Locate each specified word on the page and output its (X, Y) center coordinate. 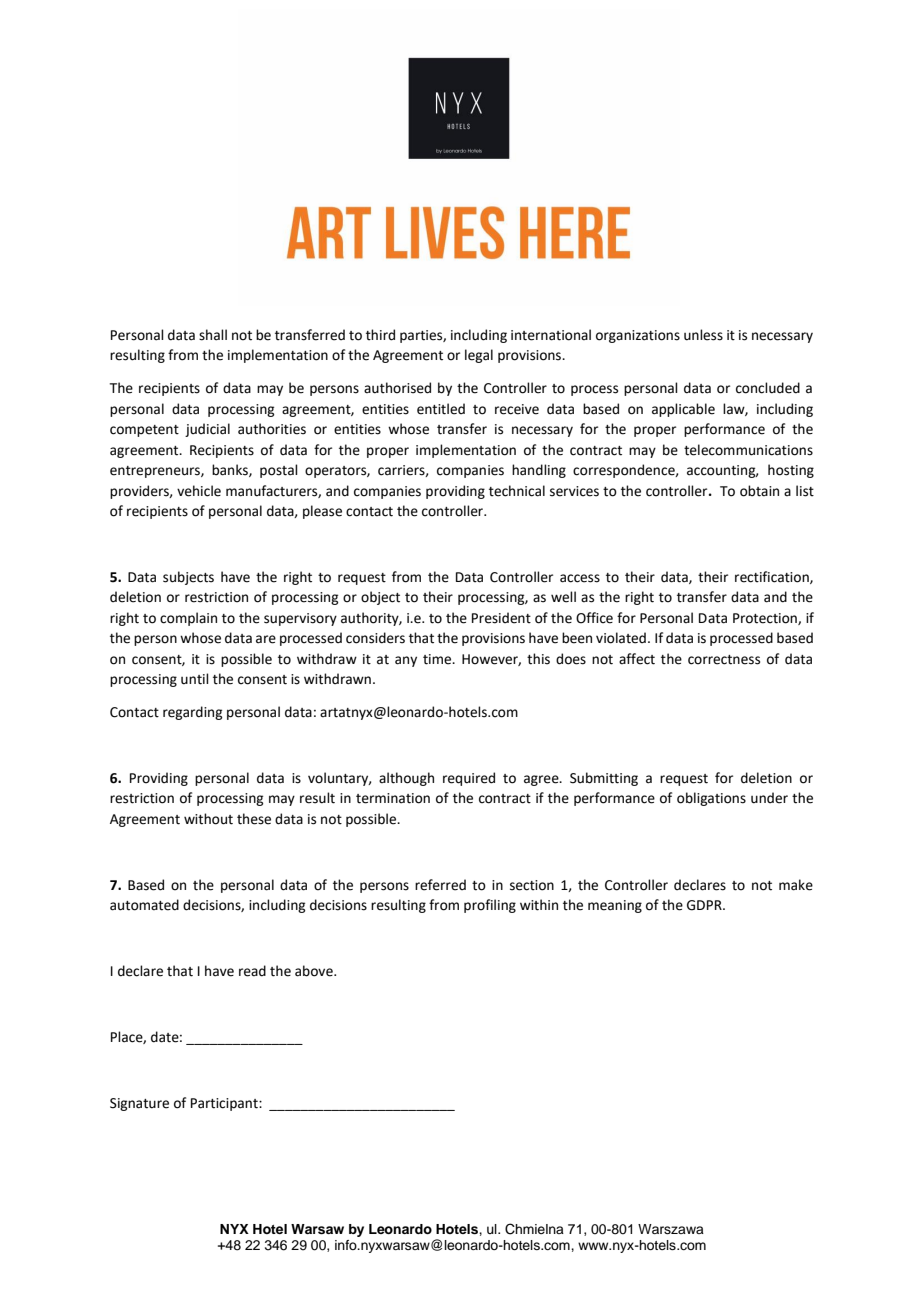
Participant (225, 1104)
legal (479, 356)
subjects (188, 578)
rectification (773, 577)
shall (213, 335)
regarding (192, 713)
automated (144, 905)
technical (517, 491)
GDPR (705, 905)
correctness (724, 660)
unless (703, 335)
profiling (490, 906)
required (469, 779)
